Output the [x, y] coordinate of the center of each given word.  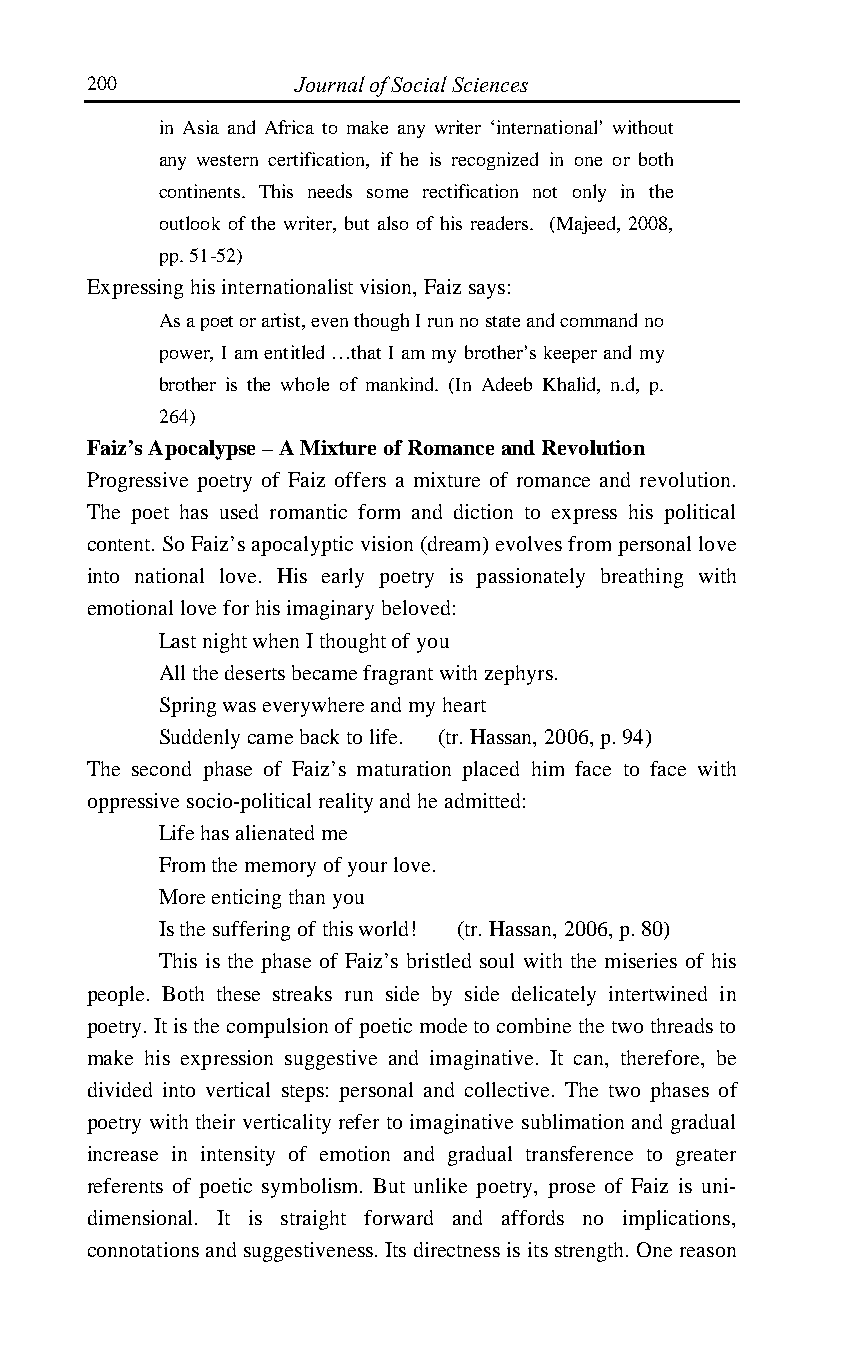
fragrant [398, 675]
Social [419, 84]
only [589, 193]
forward [398, 1217]
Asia [201, 127]
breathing [642, 578]
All [172, 672]
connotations [143, 1249]
